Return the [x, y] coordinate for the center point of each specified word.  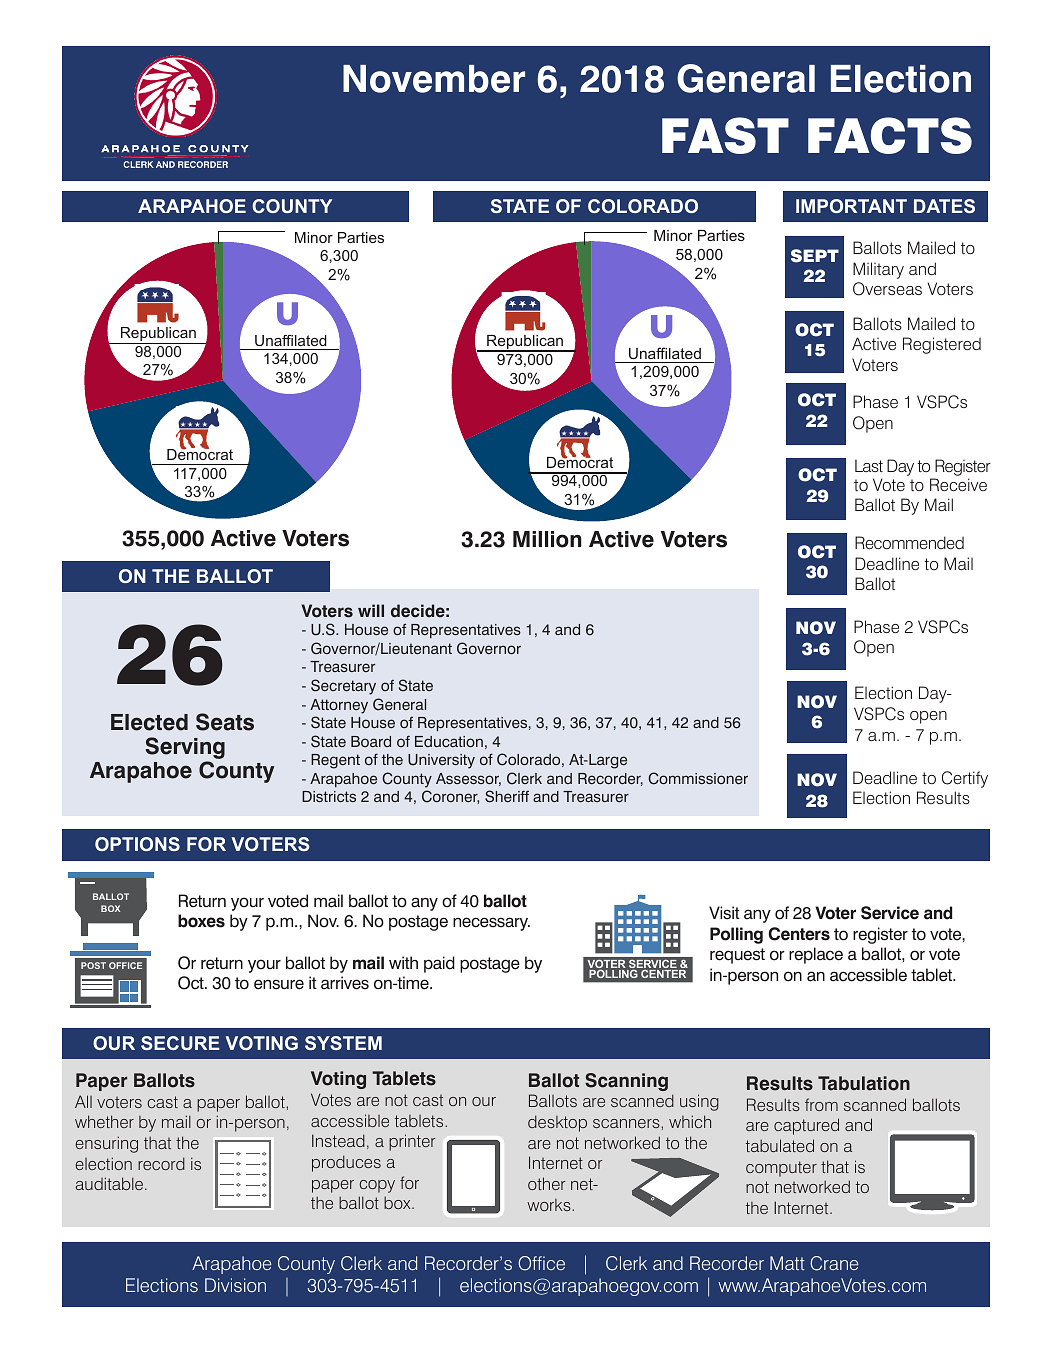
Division [235, 1285]
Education [449, 741]
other [547, 1183]
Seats [225, 722]
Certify [965, 779]
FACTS [890, 135]
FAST [725, 135]
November [434, 79]
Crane [834, 1263]
